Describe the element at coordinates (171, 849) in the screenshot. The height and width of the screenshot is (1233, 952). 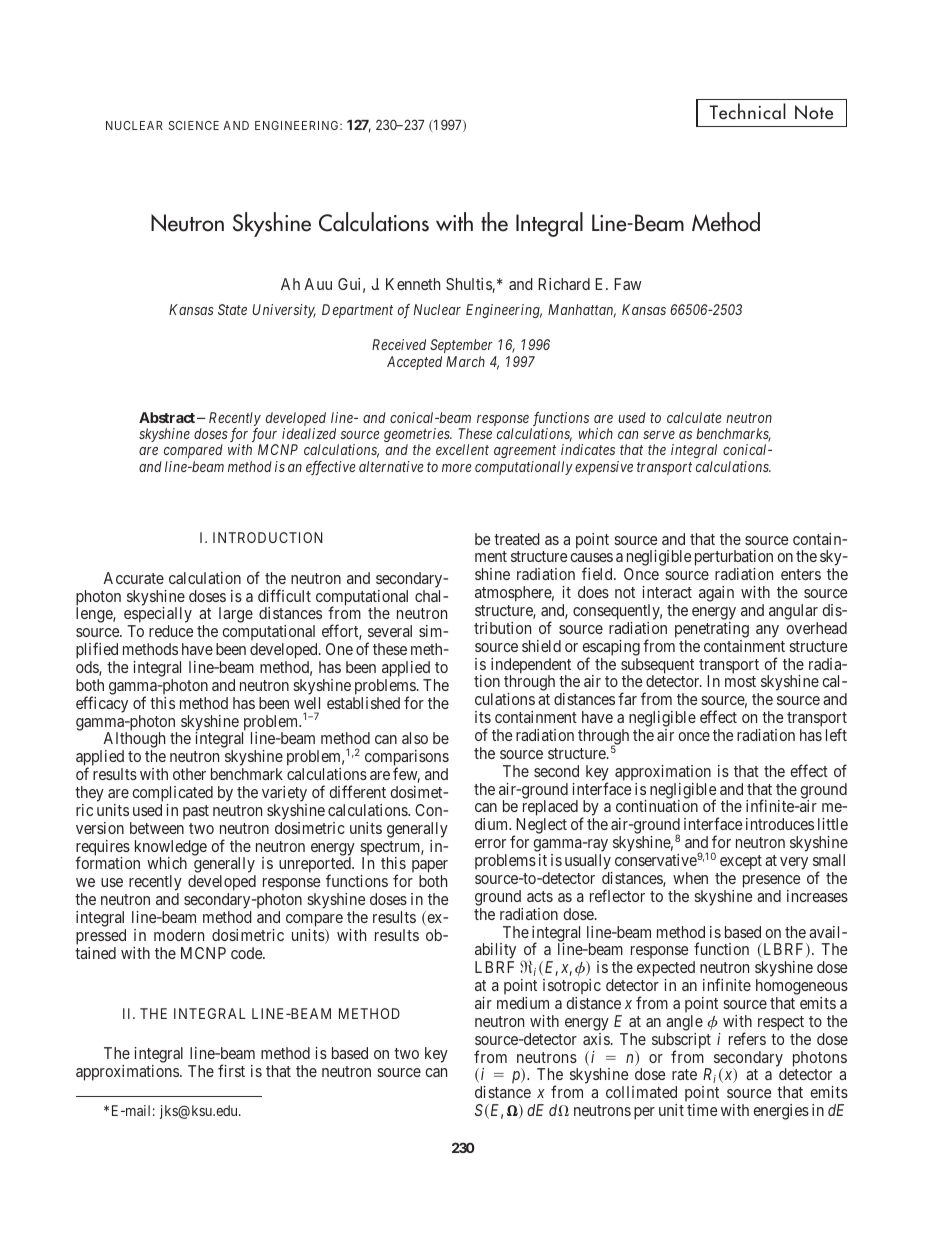
I see `knowledge` at that location.
